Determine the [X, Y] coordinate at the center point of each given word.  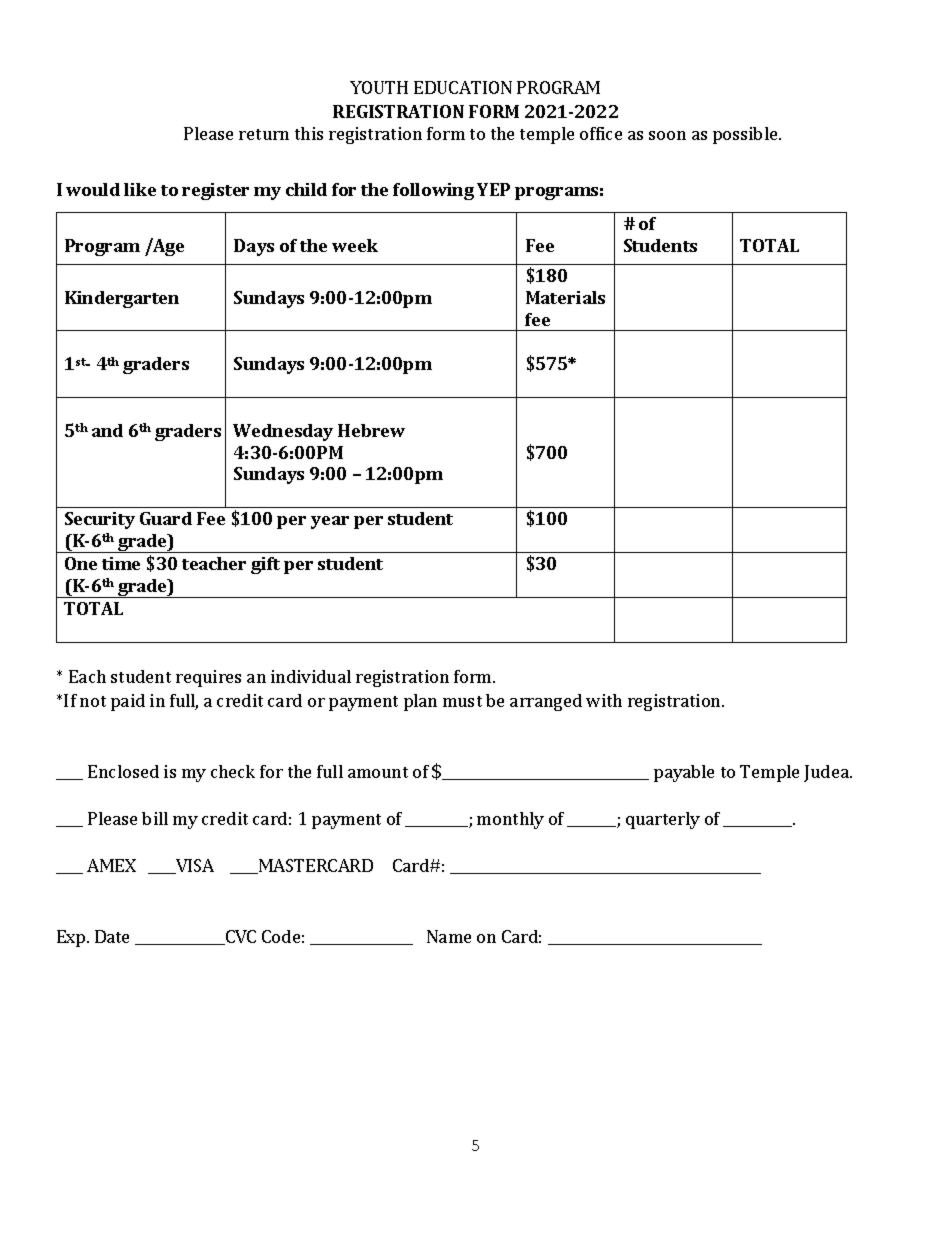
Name [449, 936]
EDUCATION [463, 87]
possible [746, 135]
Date [112, 936]
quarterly [663, 820]
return [264, 134]
